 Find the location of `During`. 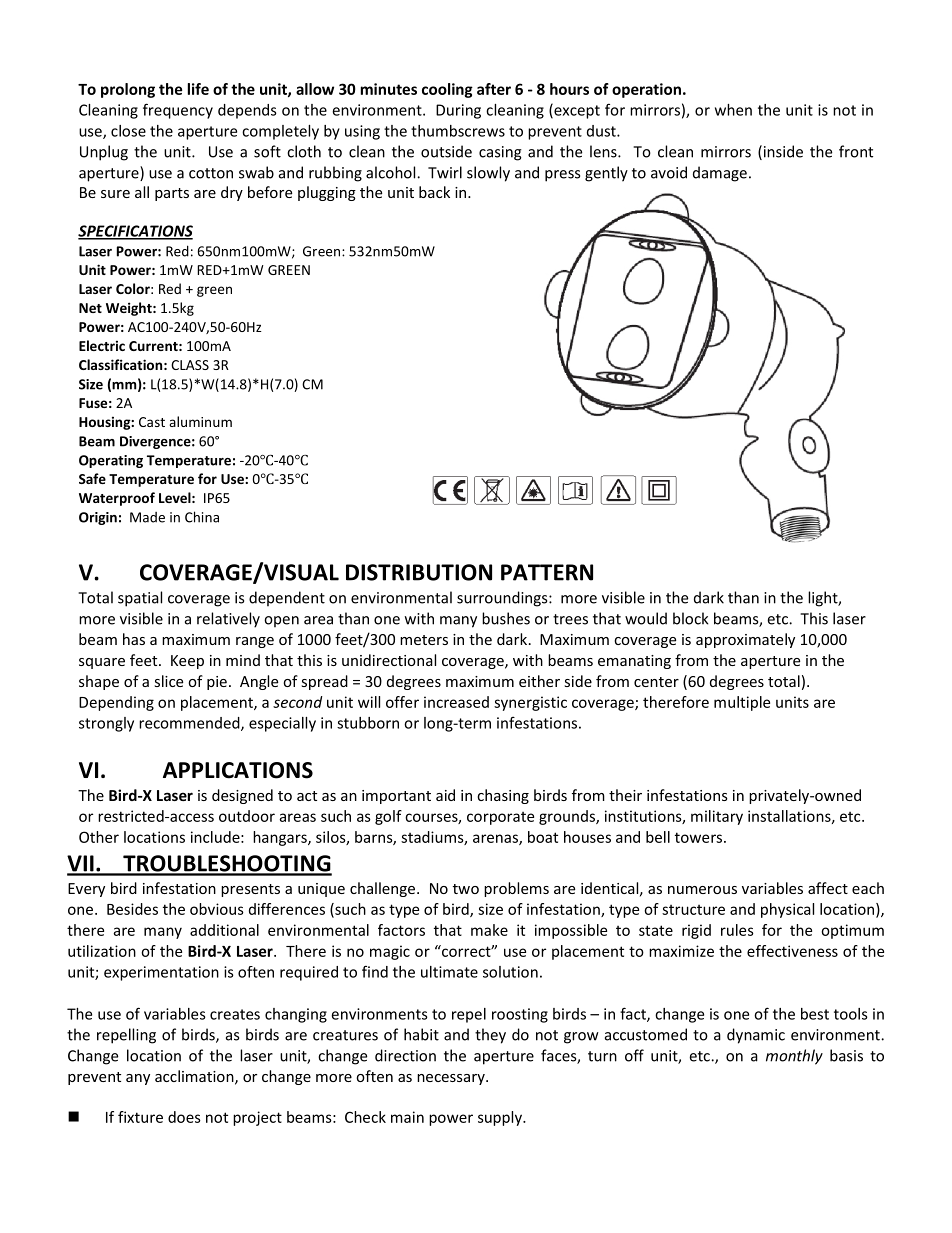

During is located at coordinates (458, 111).
